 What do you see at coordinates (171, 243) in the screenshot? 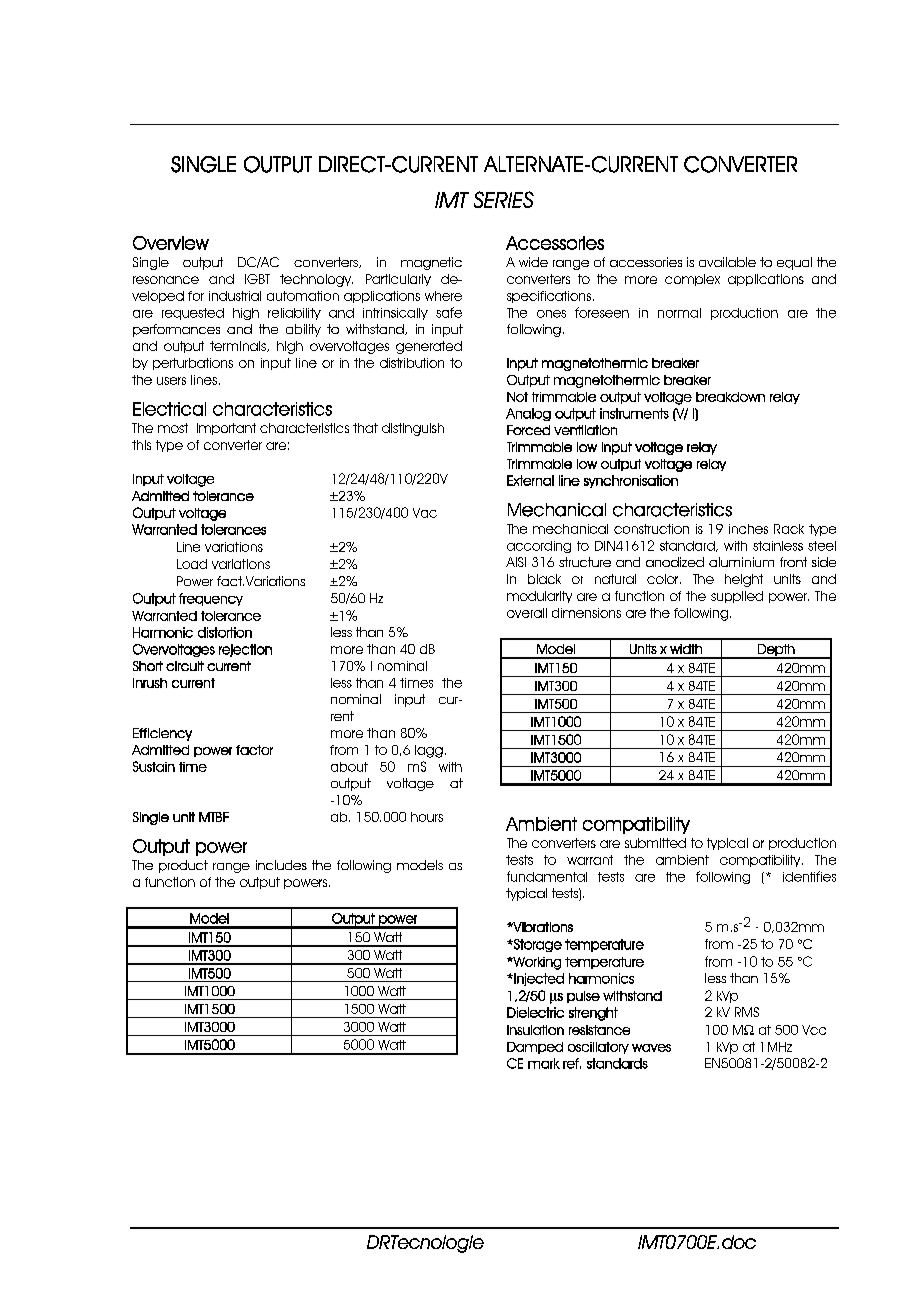
I see `Overview` at bounding box center [171, 243].
